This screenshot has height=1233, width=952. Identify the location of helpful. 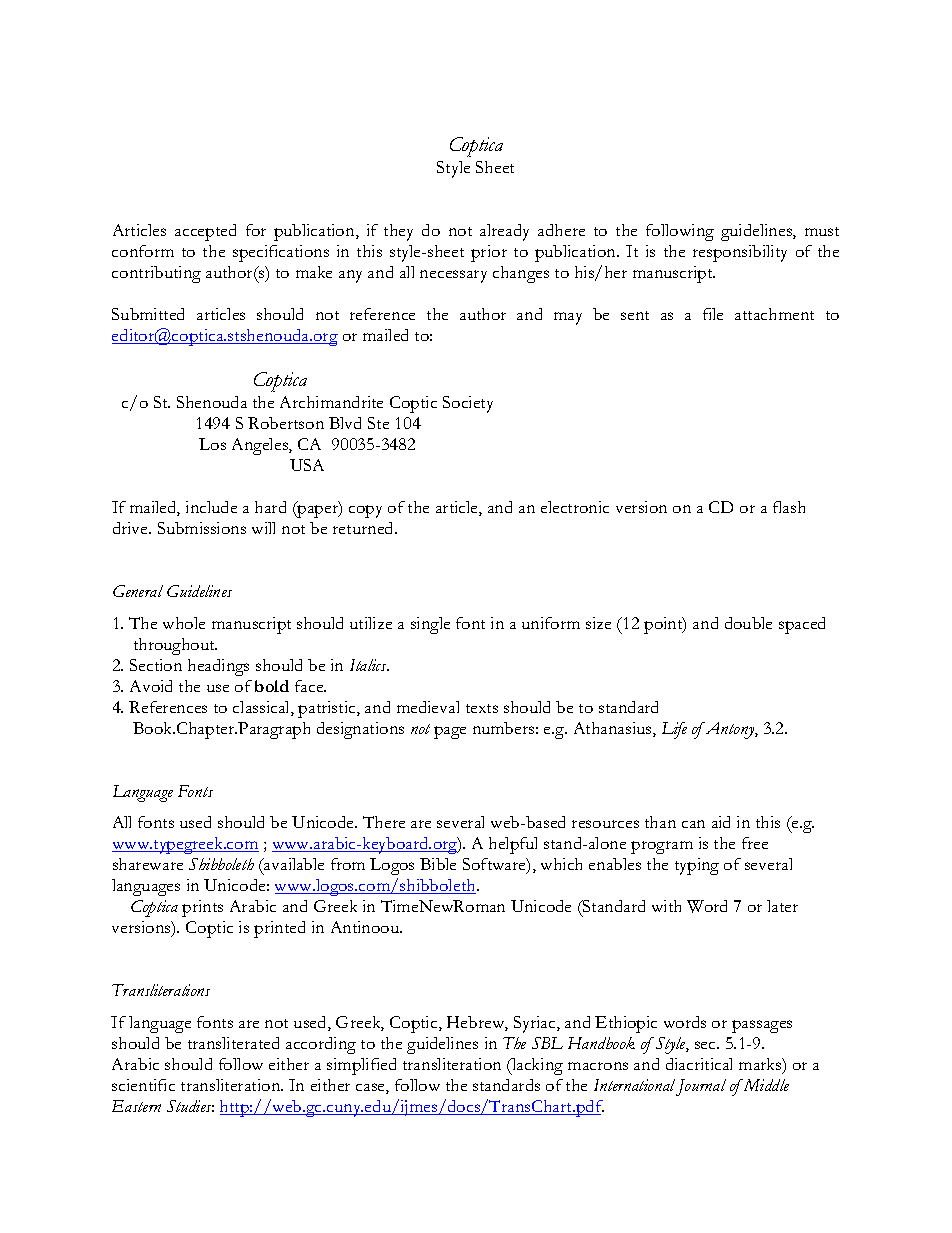
(513, 845).
